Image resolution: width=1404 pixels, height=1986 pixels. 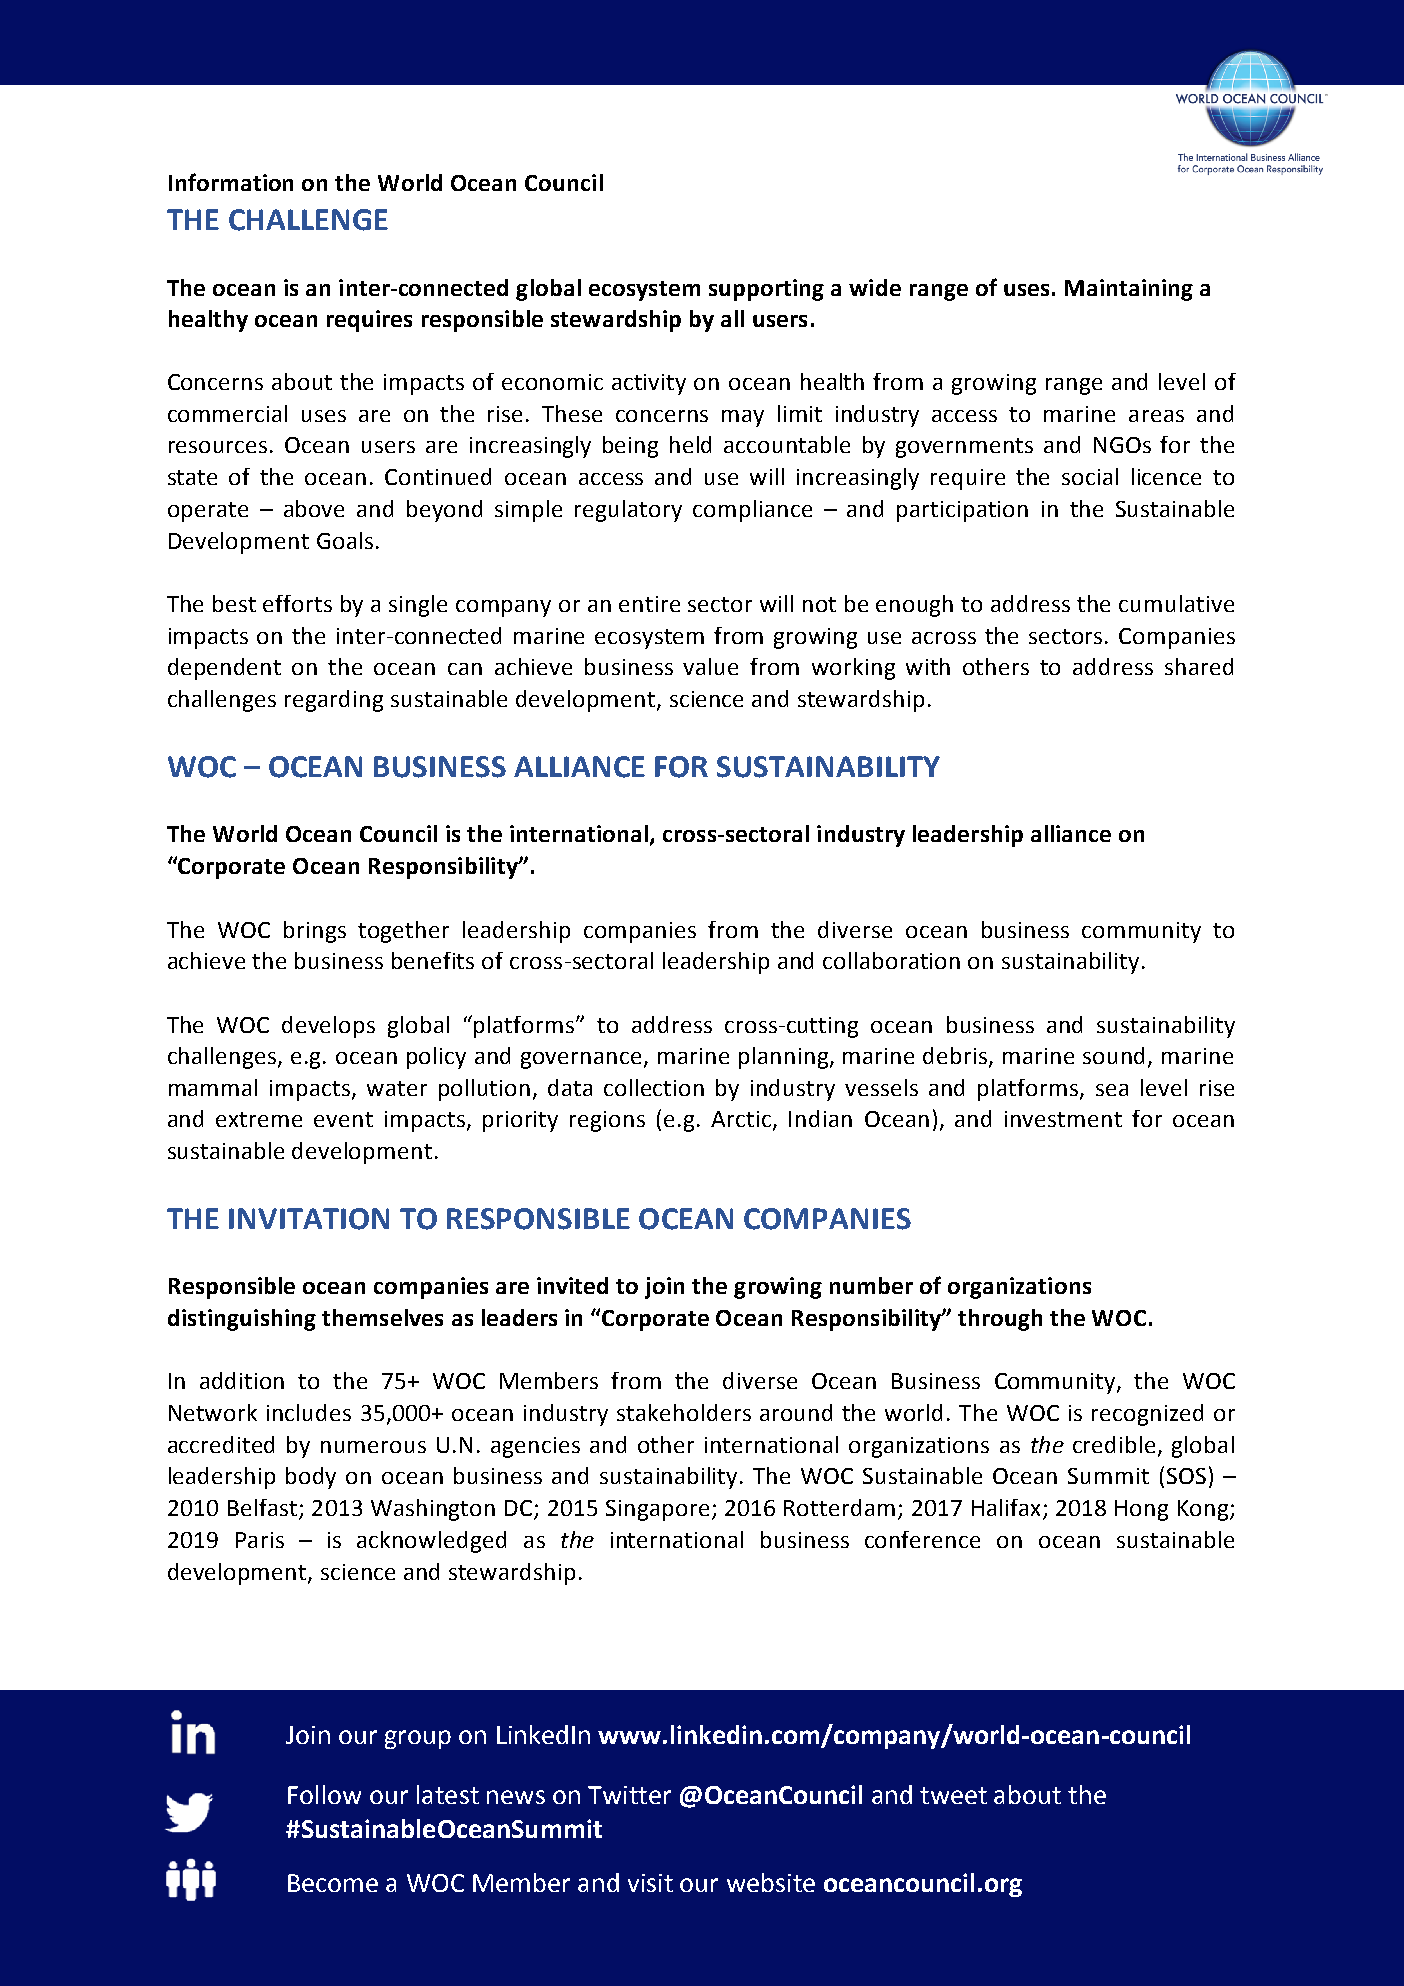 What do you see at coordinates (309, 1412) in the screenshot?
I see `includes` at bounding box center [309, 1412].
